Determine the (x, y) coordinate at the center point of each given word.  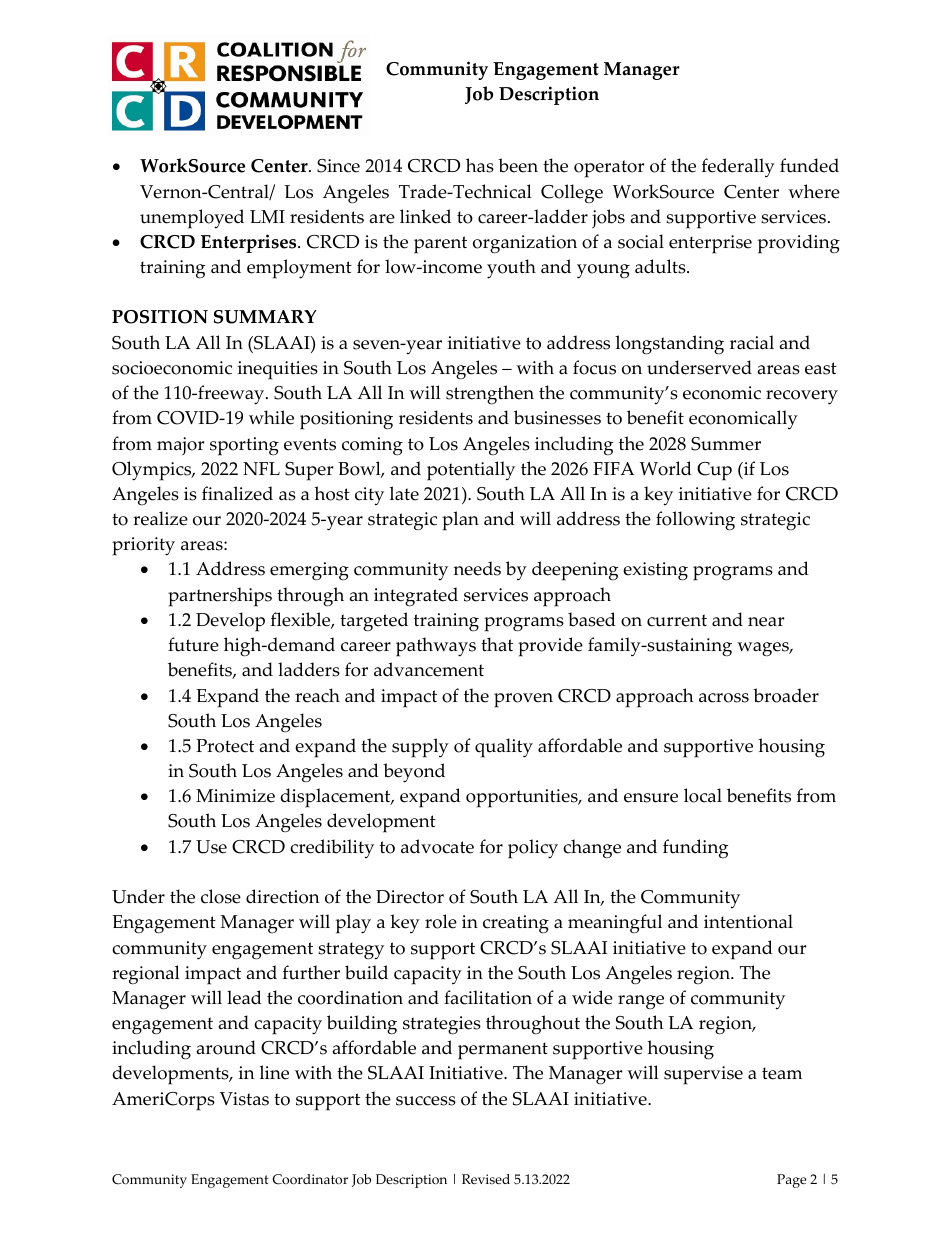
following (695, 521)
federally (738, 167)
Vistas (244, 1099)
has (480, 165)
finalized (237, 493)
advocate (437, 846)
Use (211, 847)
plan (460, 521)
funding (695, 849)
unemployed (192, 219)
